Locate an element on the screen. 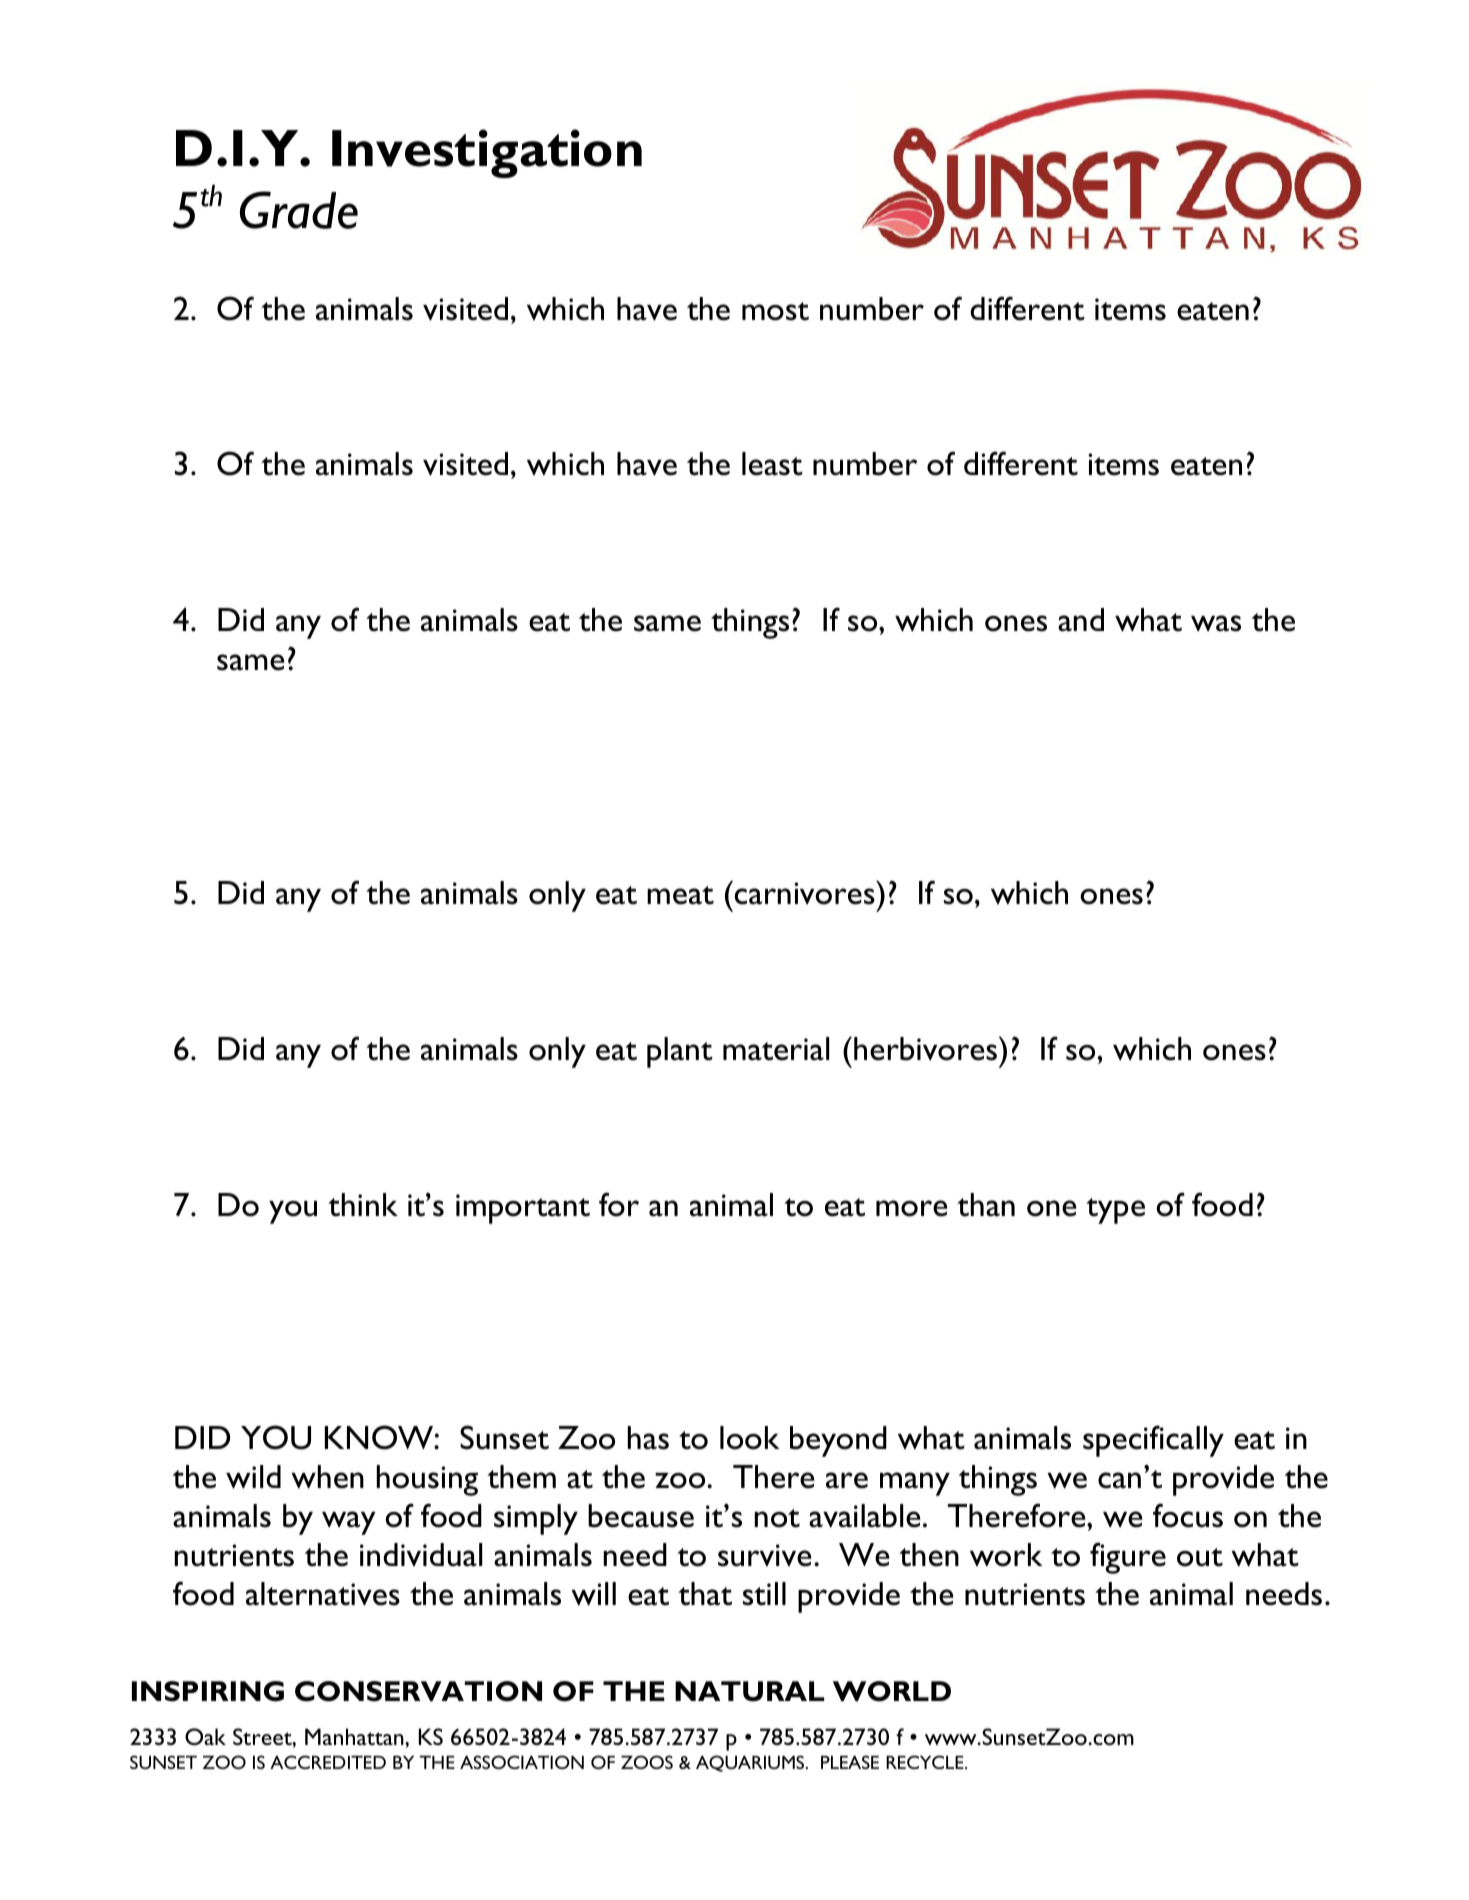 The width and height of the screenshot is (1469, 1900). herbivores is located at coordinates (925, 1049).
